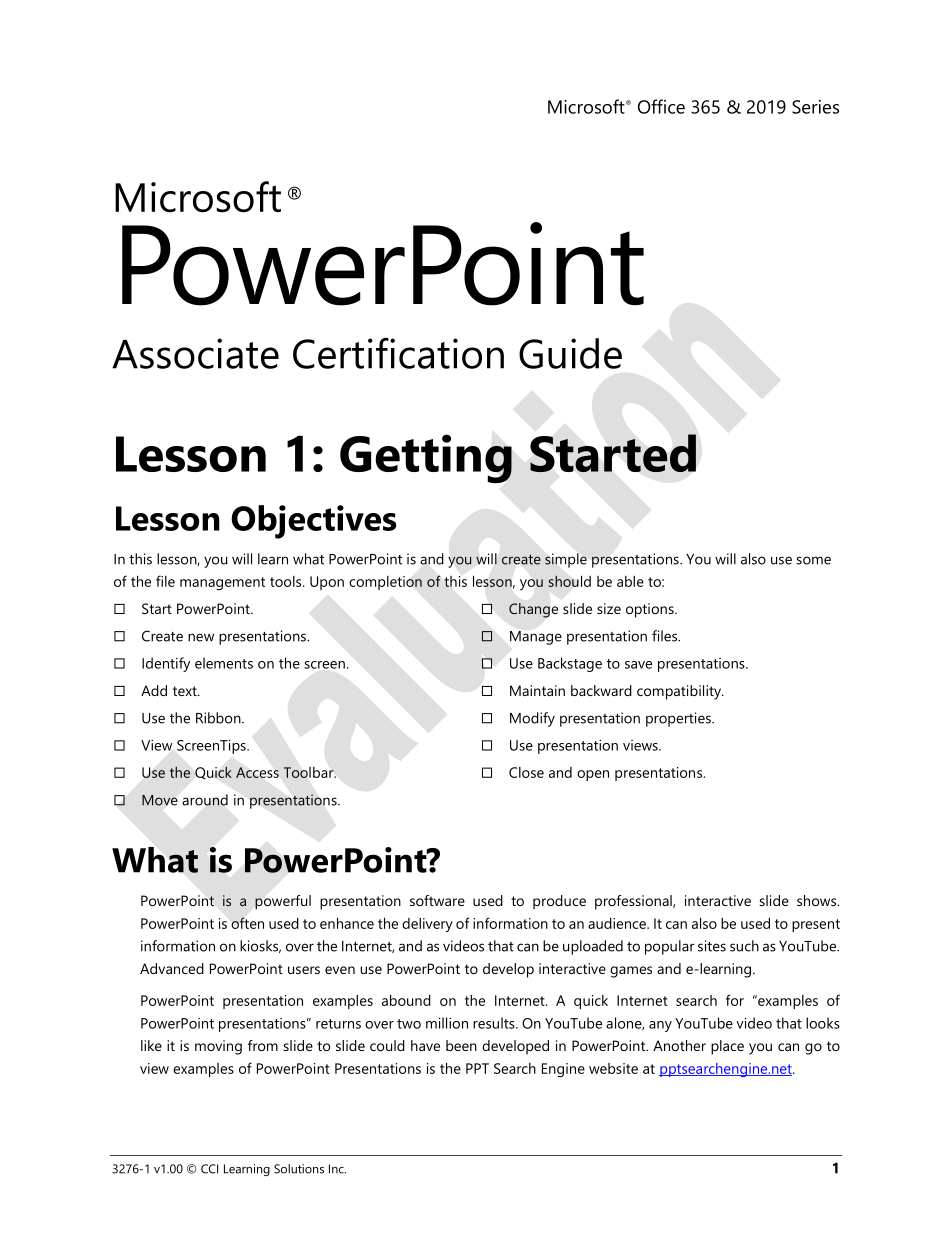  Describe the element at coordinates (815, 107) in the screenshot. I see `Series` at that location.
